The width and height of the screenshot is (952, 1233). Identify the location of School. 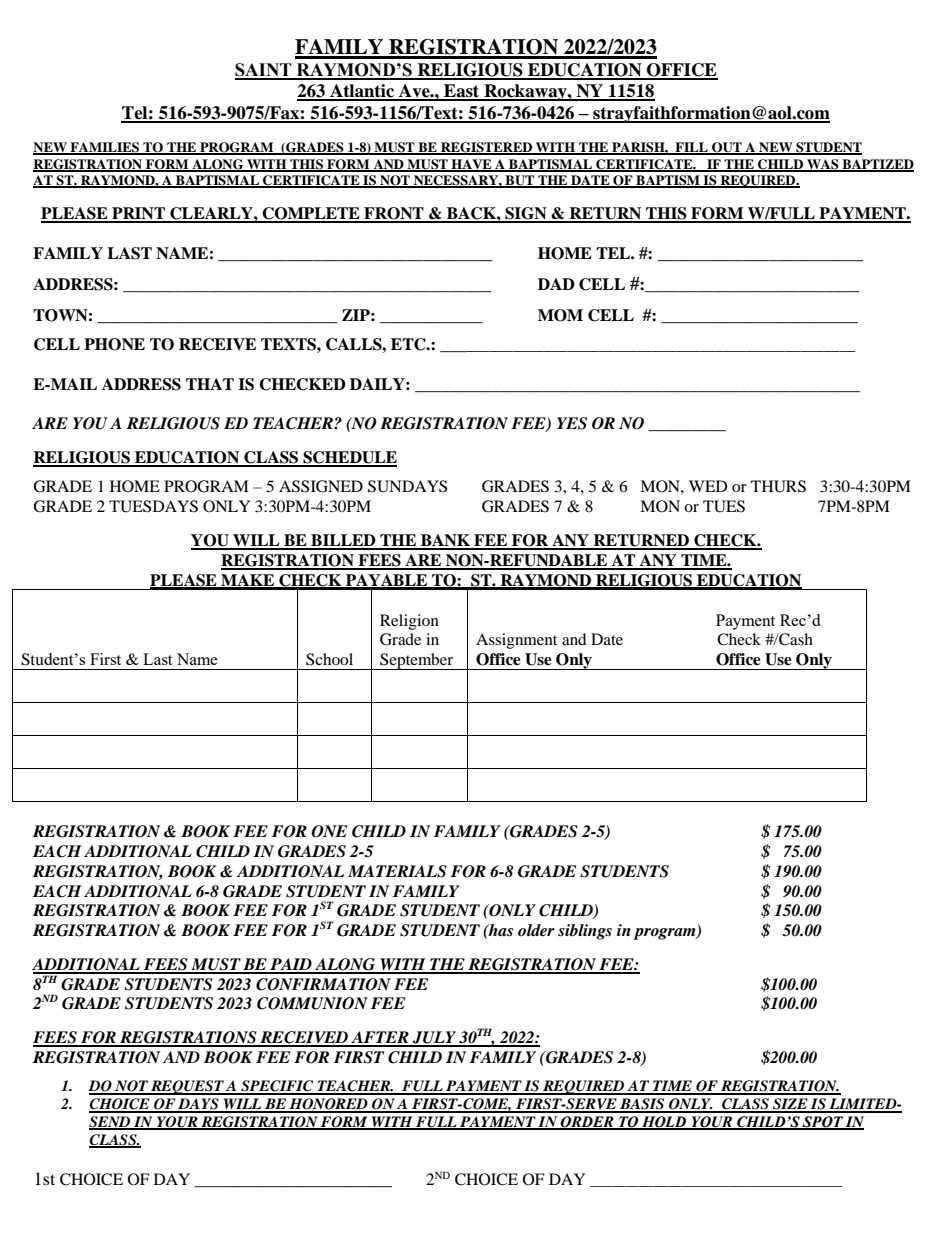
(329, 659).
